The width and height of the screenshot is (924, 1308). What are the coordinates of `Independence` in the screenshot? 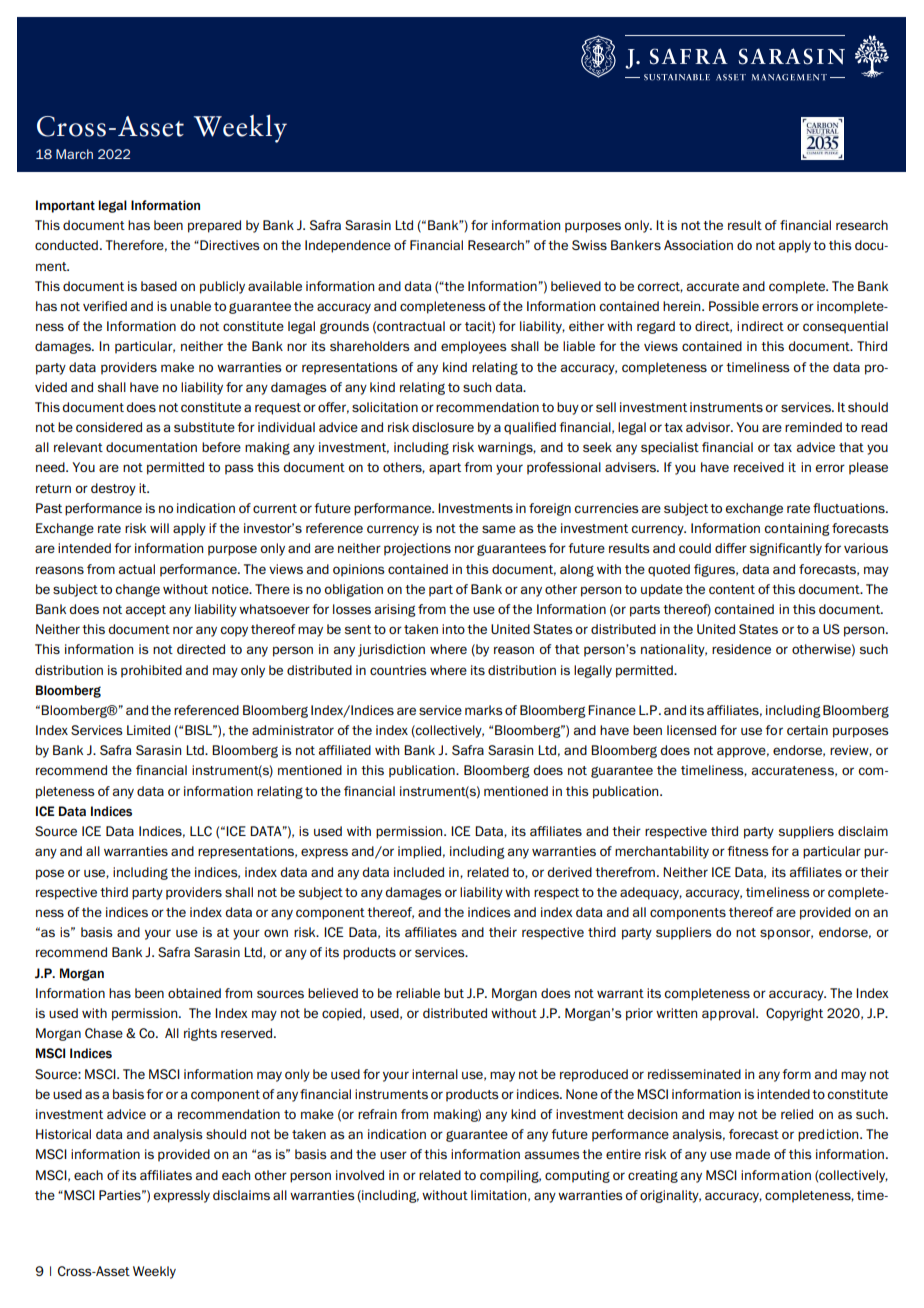 It's located at (348, 246).
